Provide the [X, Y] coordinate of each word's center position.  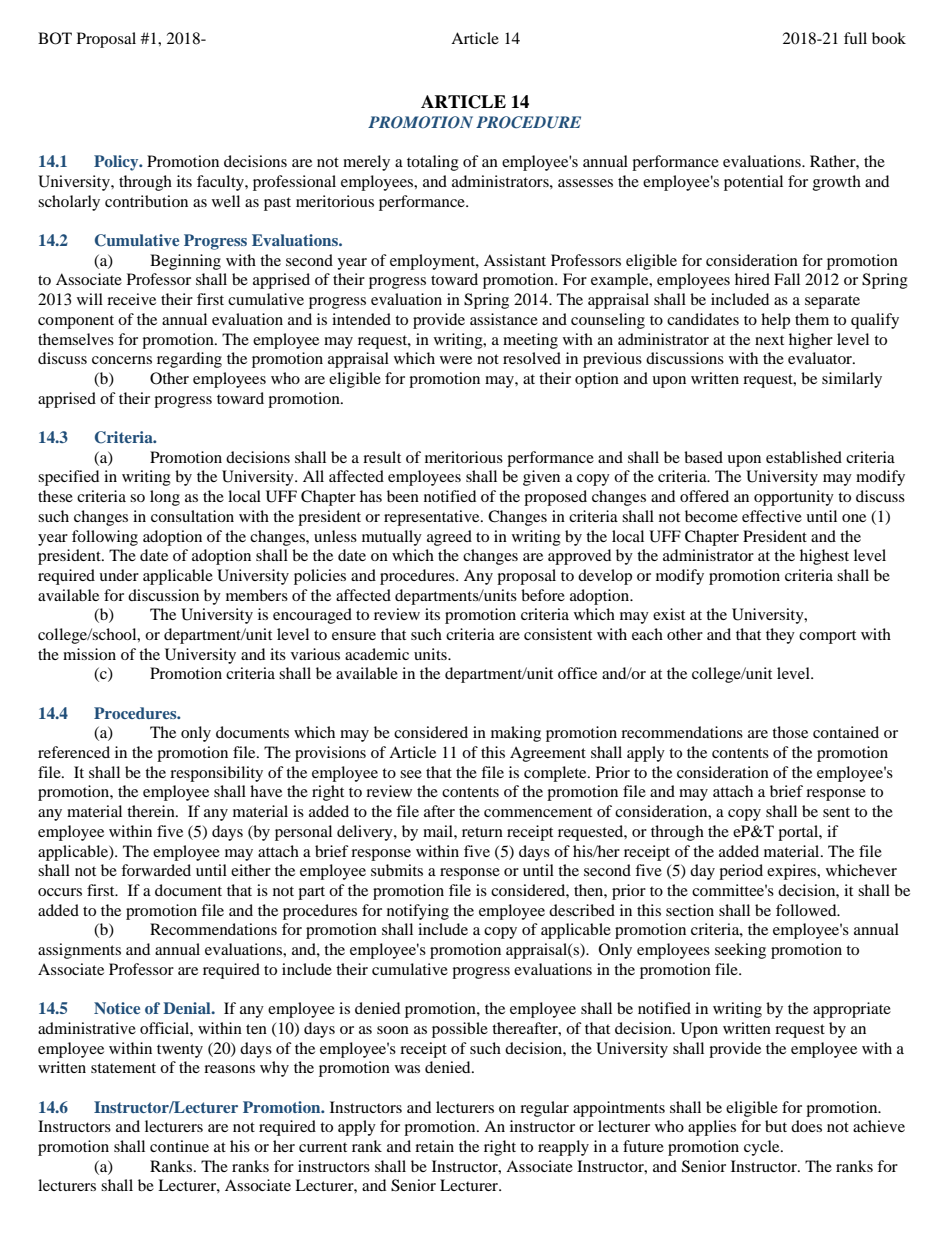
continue [179, 1146]
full [855, 38]
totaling [433, 163]
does [806, 1126]
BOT [55, 38]
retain [434, 1146]
